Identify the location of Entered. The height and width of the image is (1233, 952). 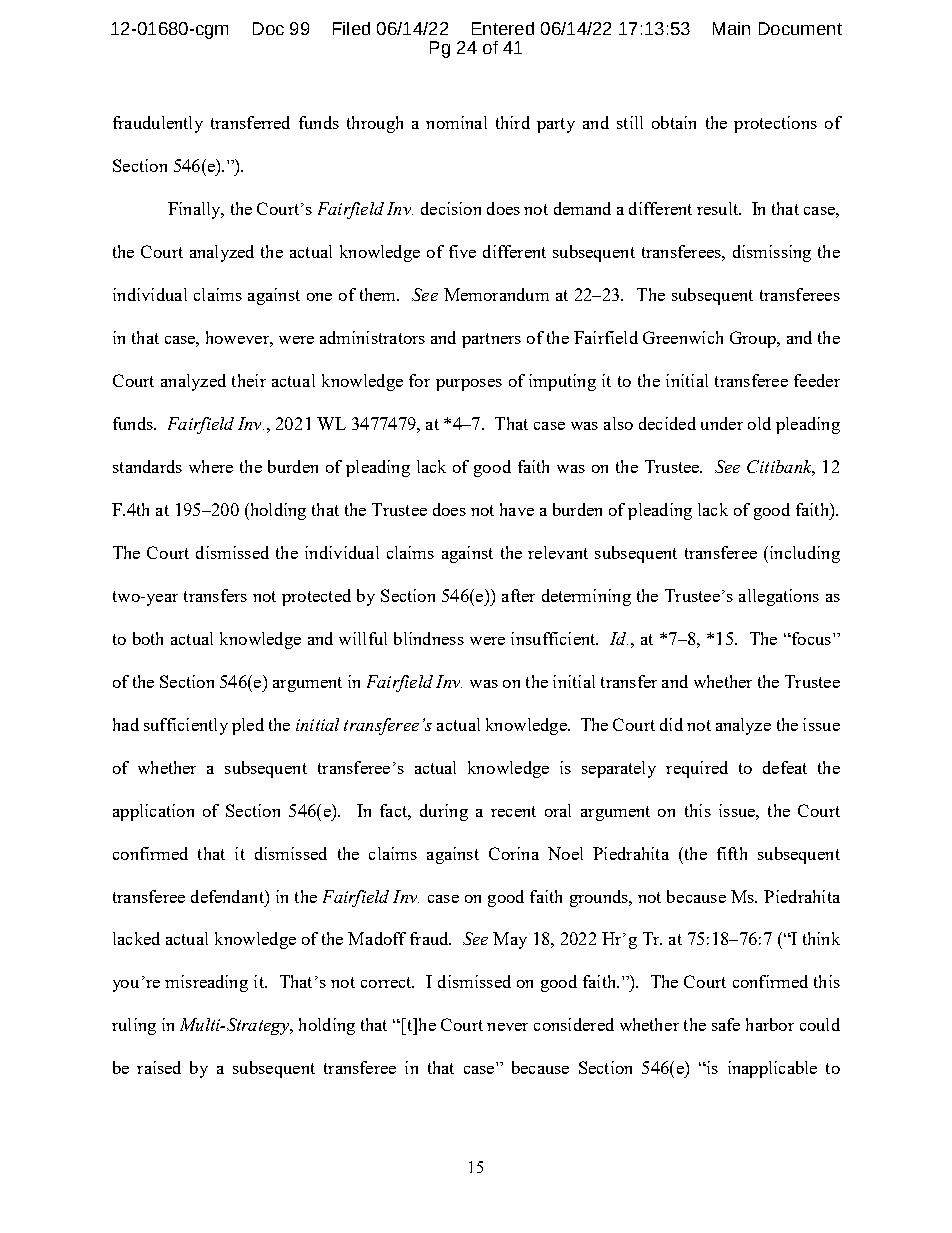
(503, 28).
